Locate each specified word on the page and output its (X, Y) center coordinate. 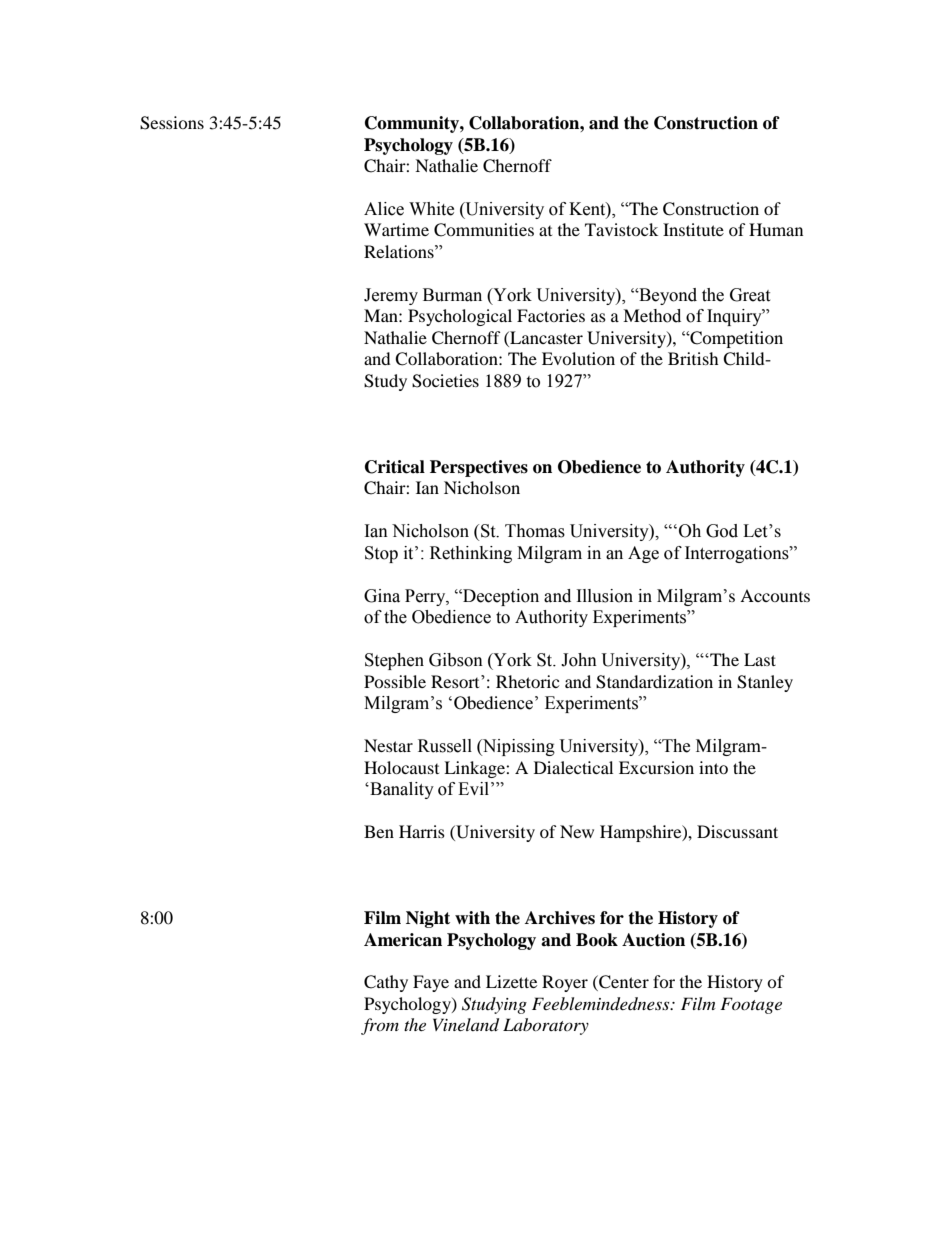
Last (760, 659)
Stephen (394, 661)
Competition (735, 339)
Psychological (460, 317)
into (713, 767)
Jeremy (391, 296)
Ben (379, 831)
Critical (395, 467)
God (722, 531)
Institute (693, 229)
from (380, 1026)
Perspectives (479, 468)
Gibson (456, 660)
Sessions (172, 123)
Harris (422, 831)
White (431, 209)
